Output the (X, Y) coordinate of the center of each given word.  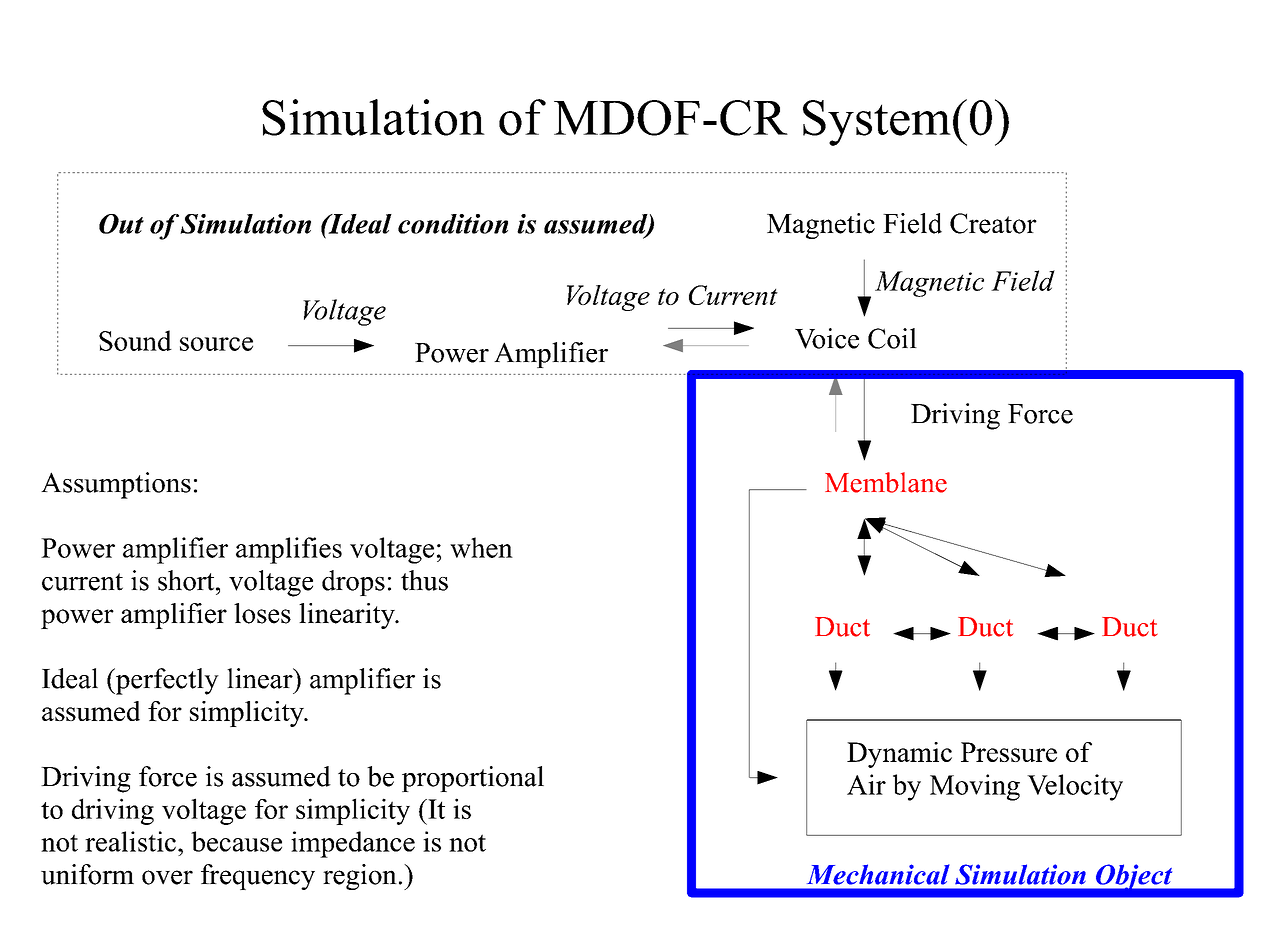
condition (453, 224)
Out (121, 224)
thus (424, 580)
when (481, 547)
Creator (993, 223)
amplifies (289, 550)
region (360, 877)
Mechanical (878, 874)
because (236, 841)
